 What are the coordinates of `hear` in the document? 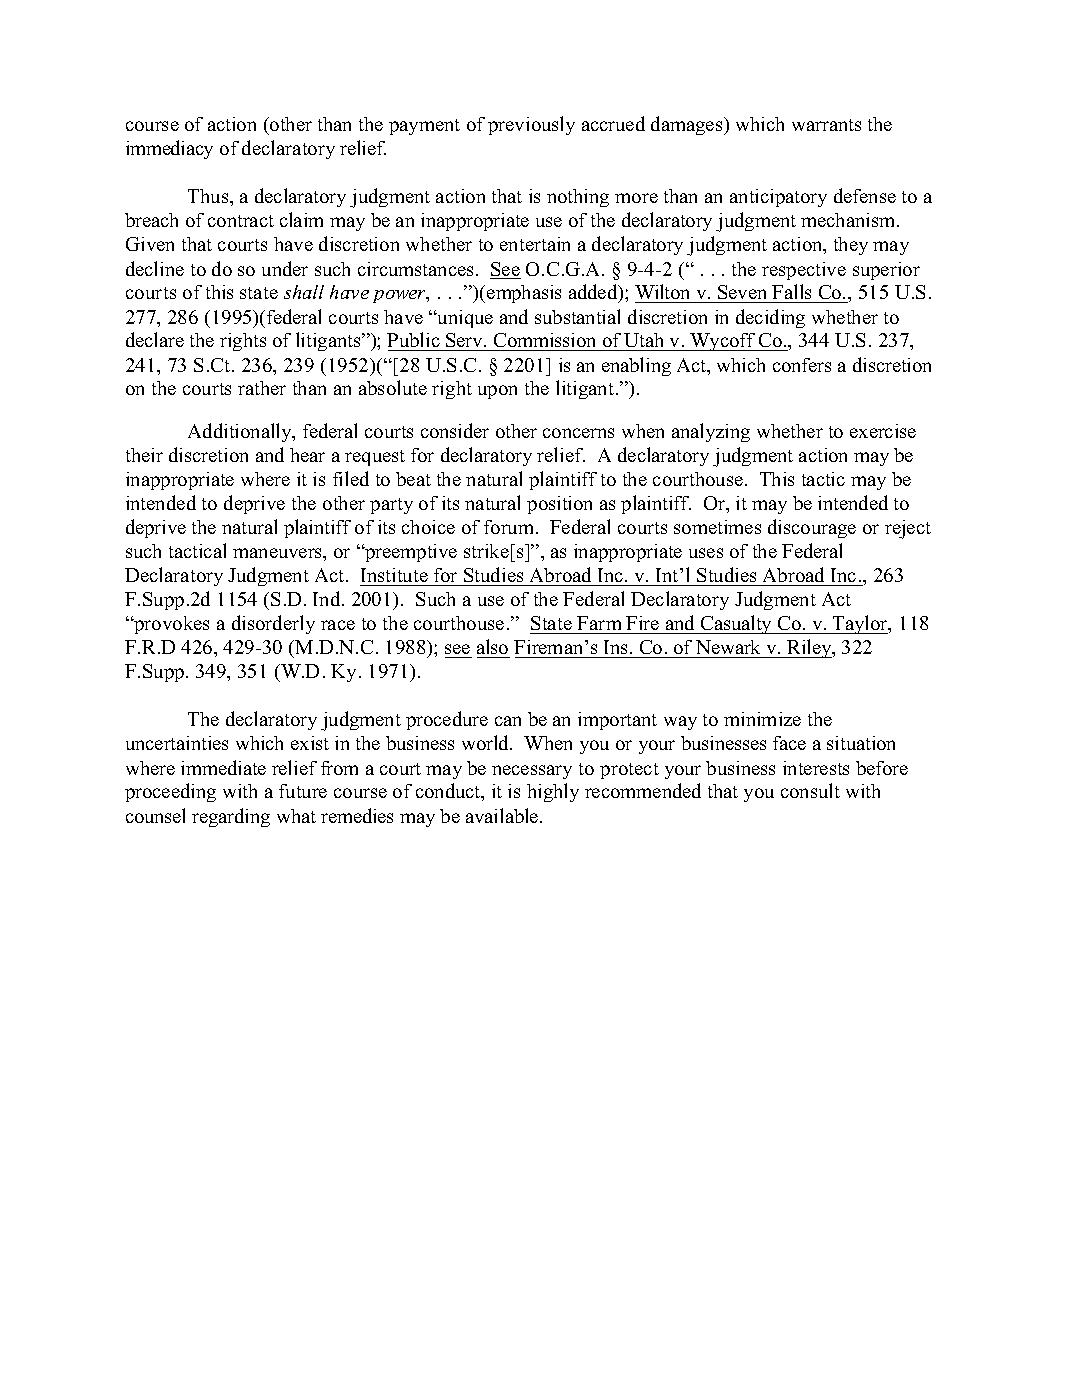 It's located at (307, 455).
